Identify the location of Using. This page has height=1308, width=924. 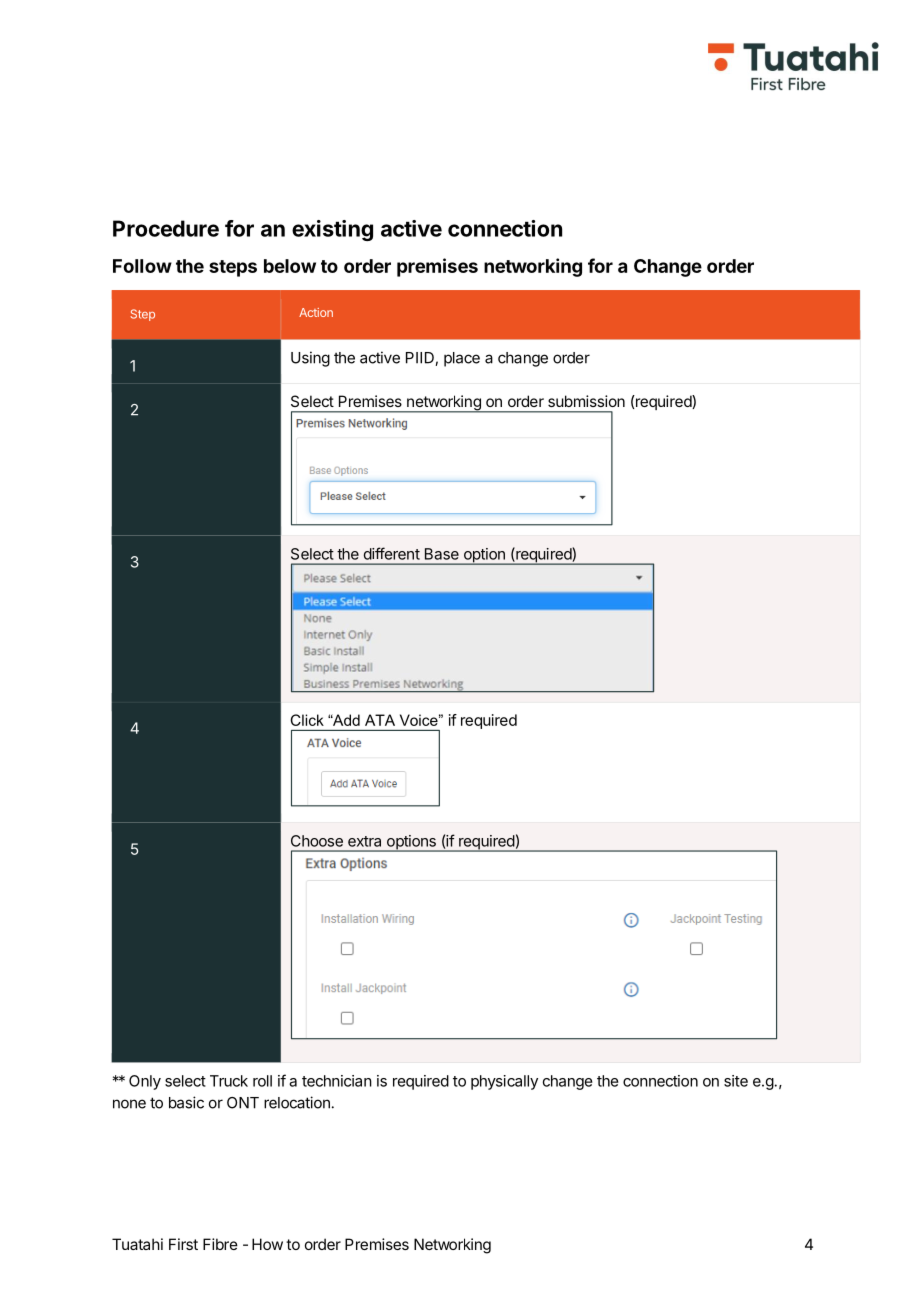
(310, 359).
